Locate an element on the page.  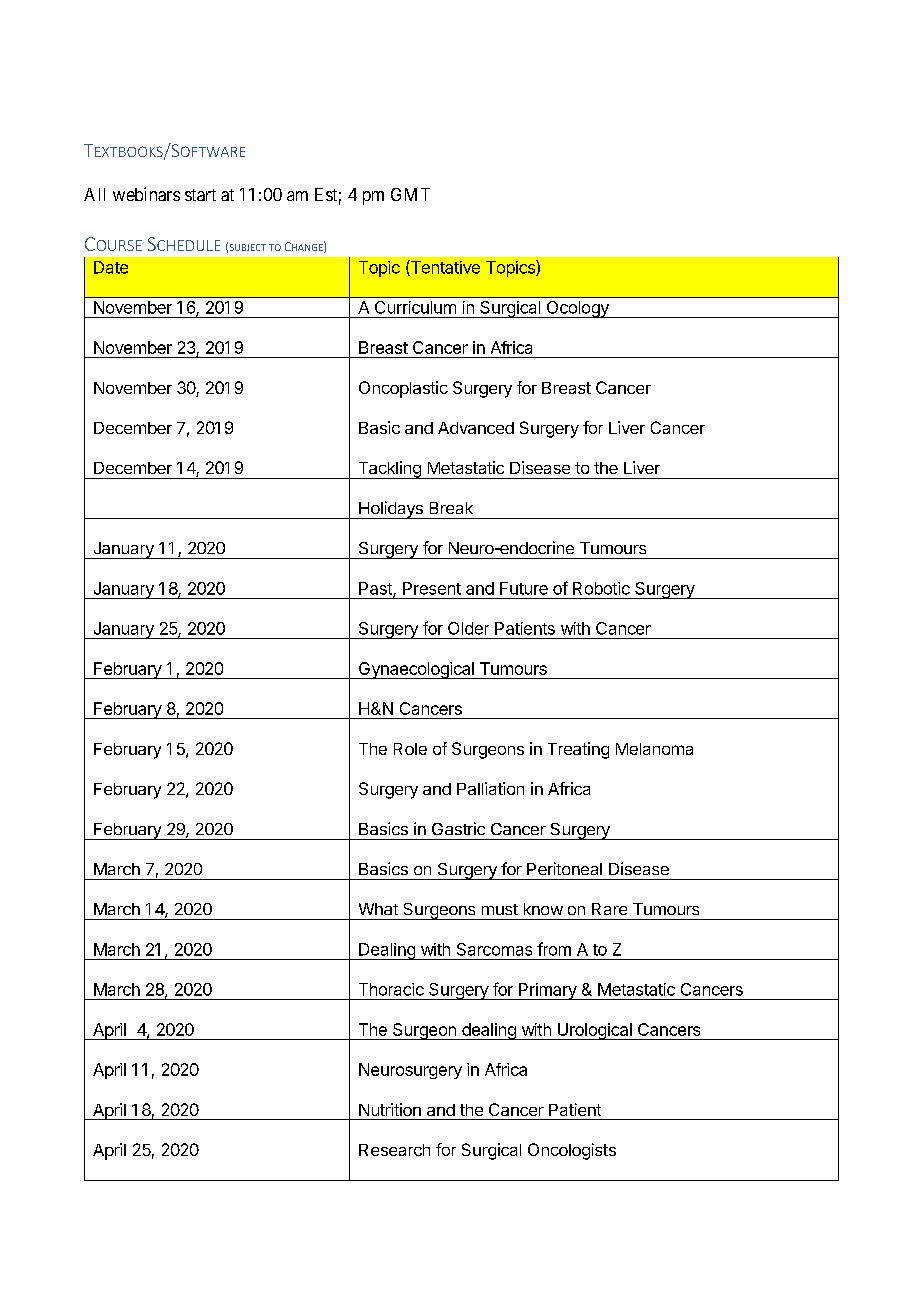
from is located at coordinates (554, 949).
